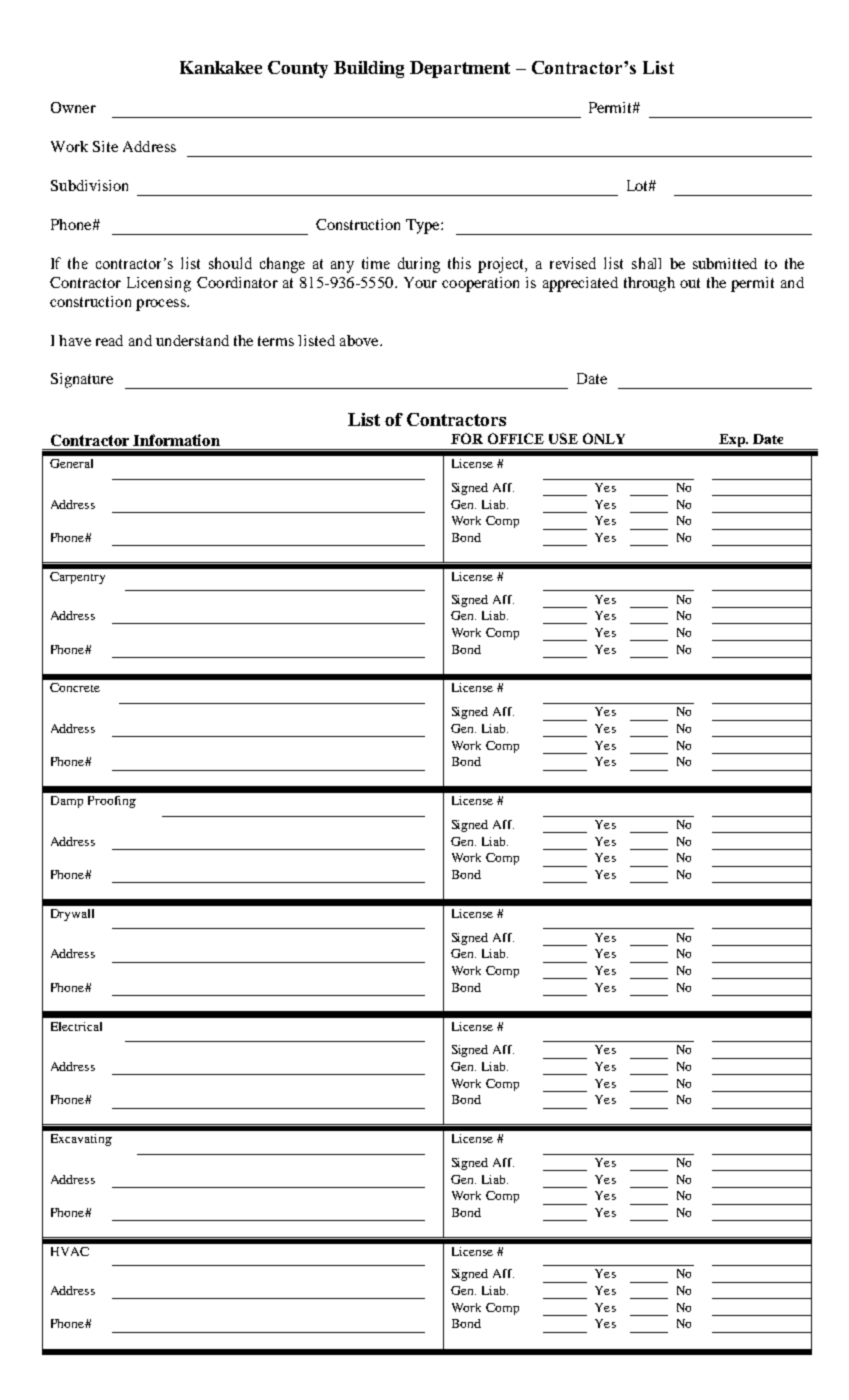 The width and height of the screenshot is (849, 1400). Describe the element at coordinates (76, 1026) in the screenshot. I see `Electrical` at that location.
